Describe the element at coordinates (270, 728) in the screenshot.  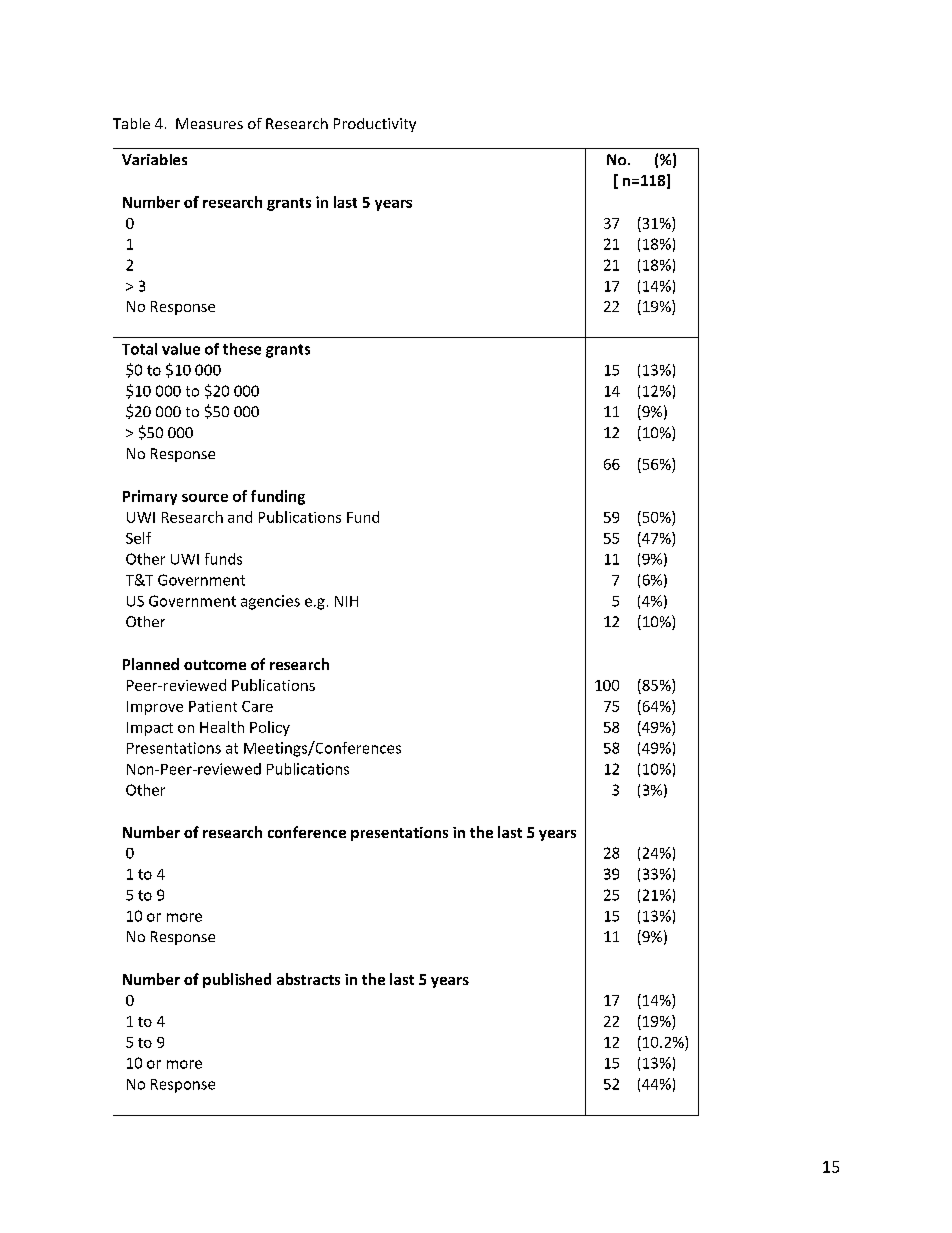
I see `Policy` at that location.
